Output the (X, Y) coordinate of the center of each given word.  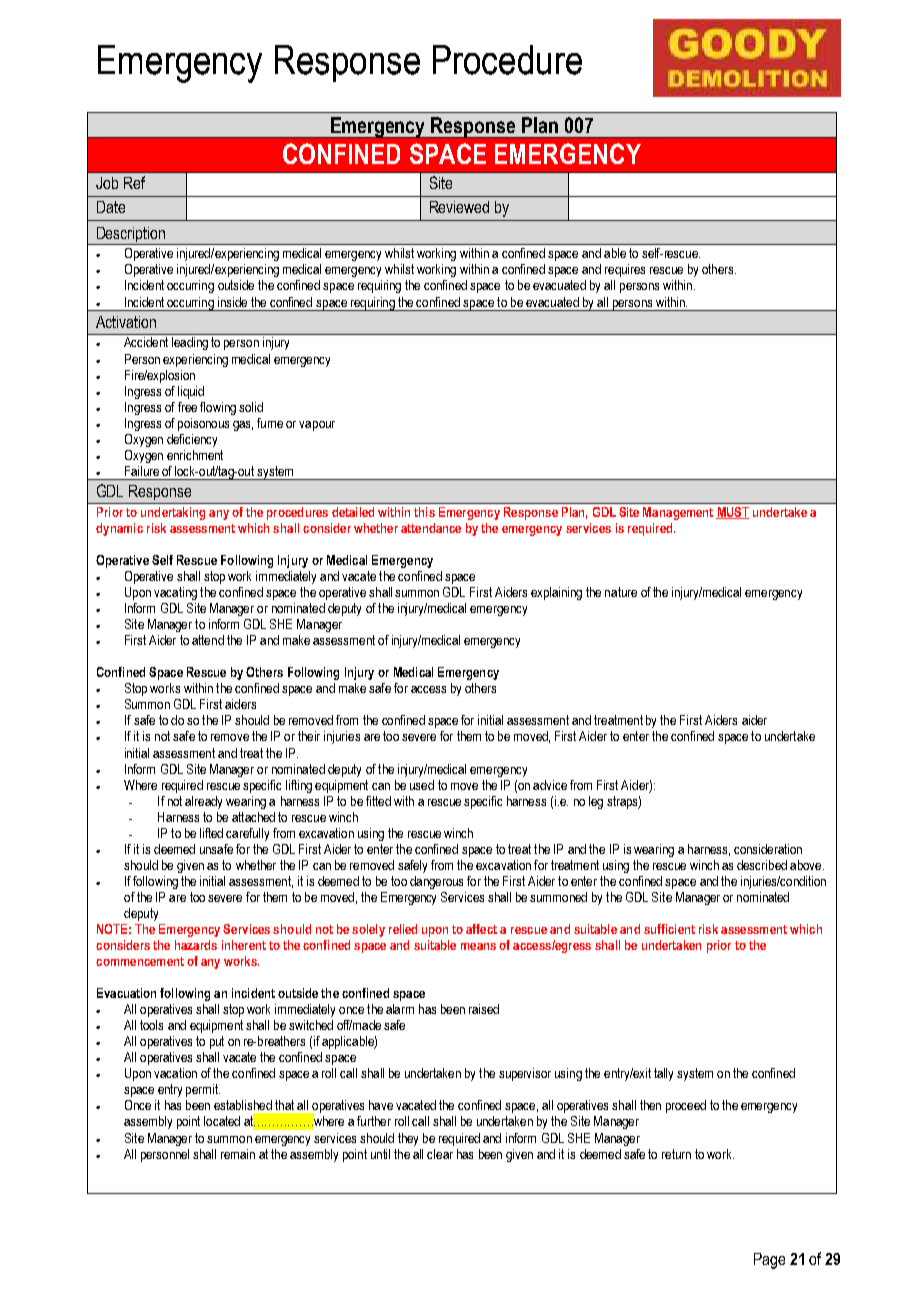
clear (440, 1154)
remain (238, 1154)
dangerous (436, 882)
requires (625, 270)
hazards (196, 945)
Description (131, 236)
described (762, 865)
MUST (732, 513)
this (424, 512)
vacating (175, 593)
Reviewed (459, 207)
